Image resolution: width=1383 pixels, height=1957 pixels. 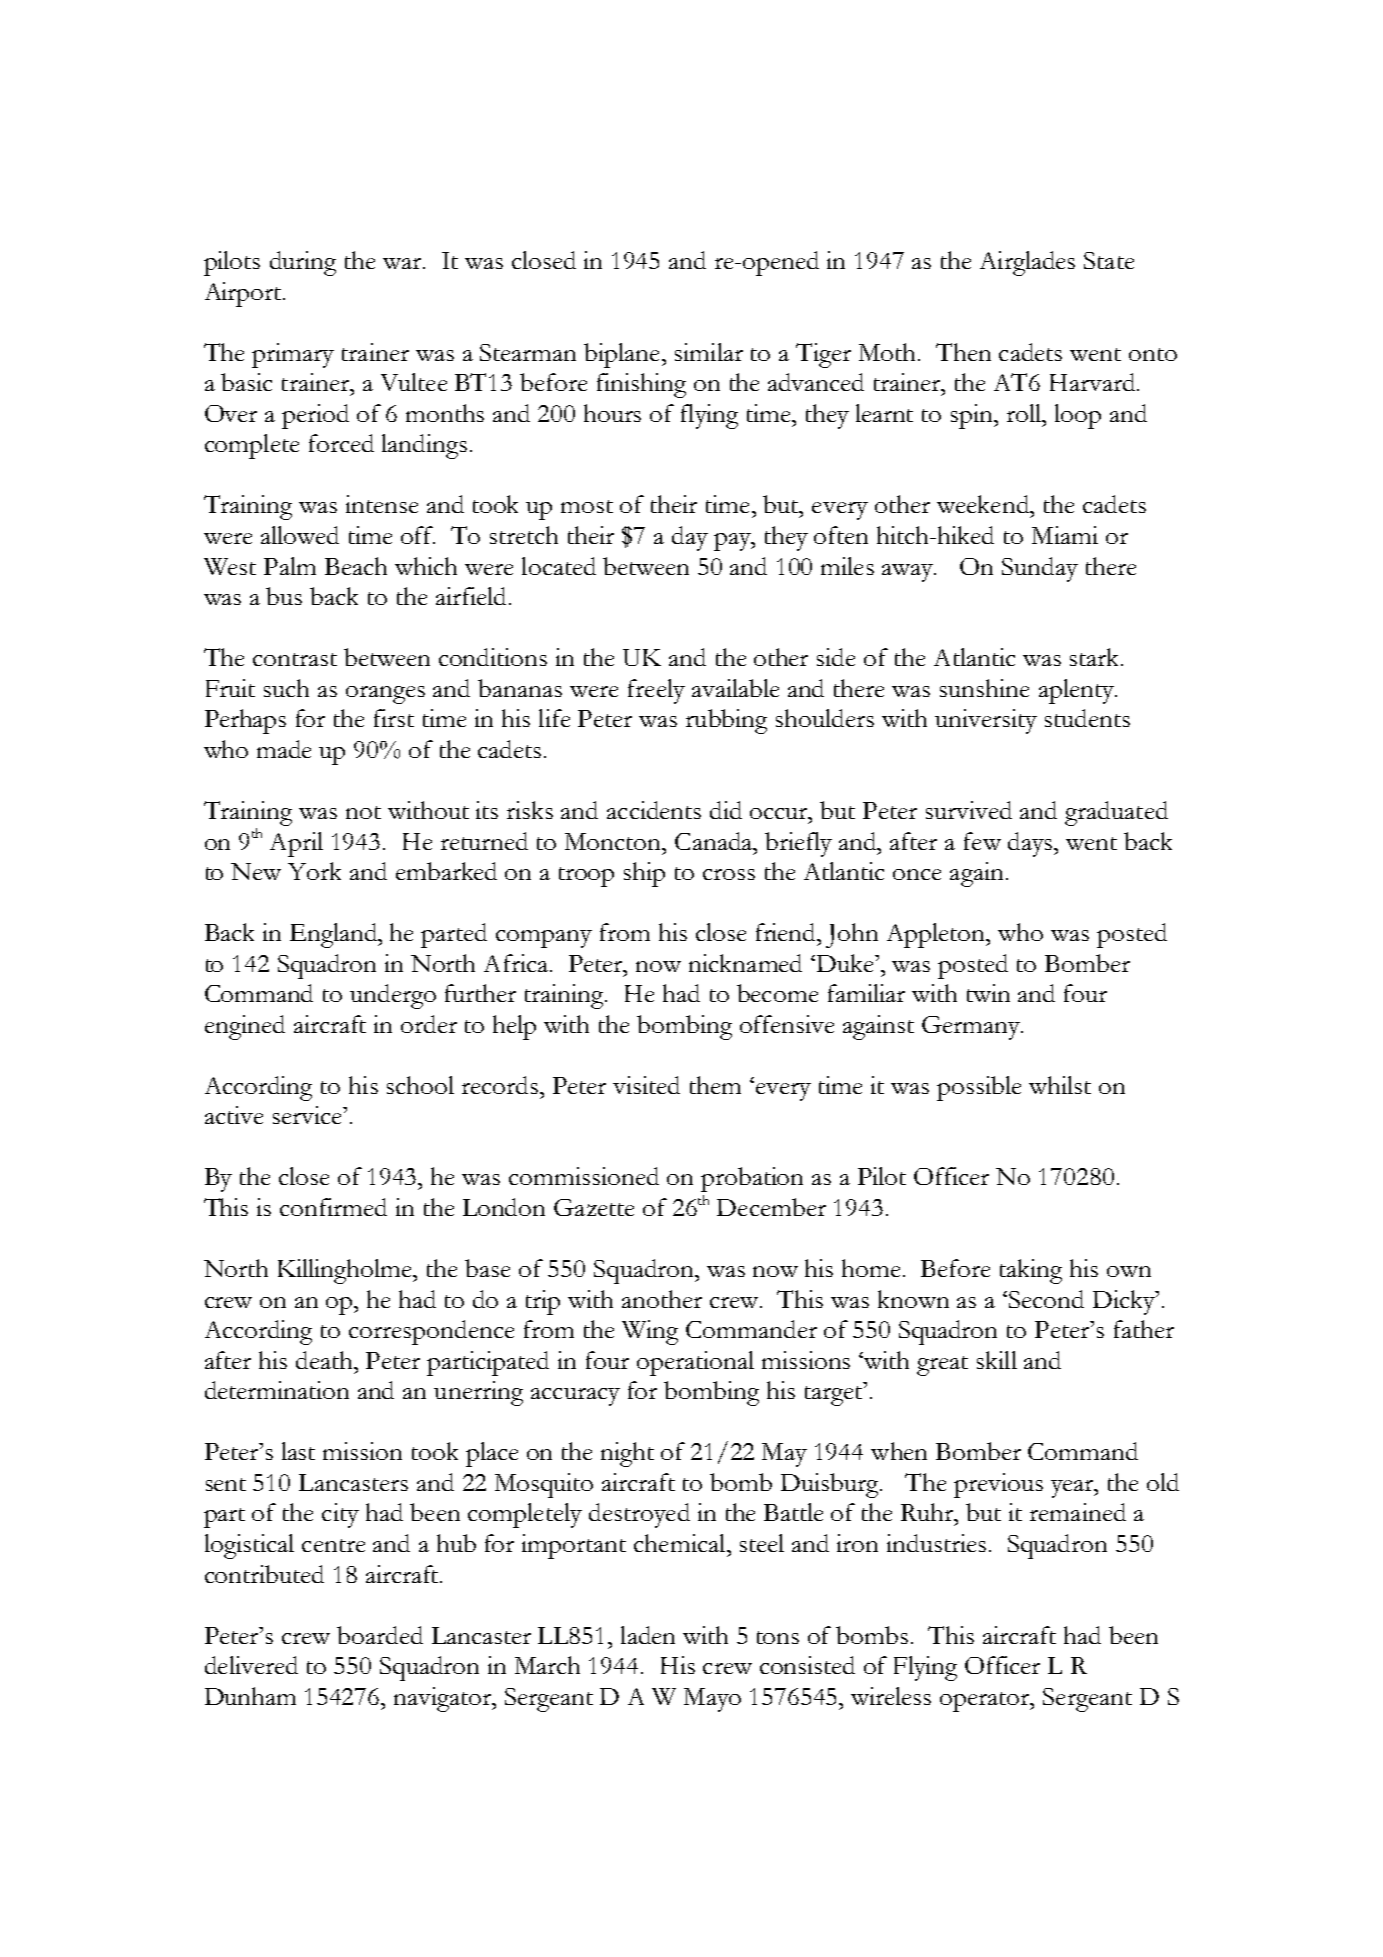 What do you see at coordinates (988, 993) in the screenshot?
I see `twin` at bounding box center [988, 993].
